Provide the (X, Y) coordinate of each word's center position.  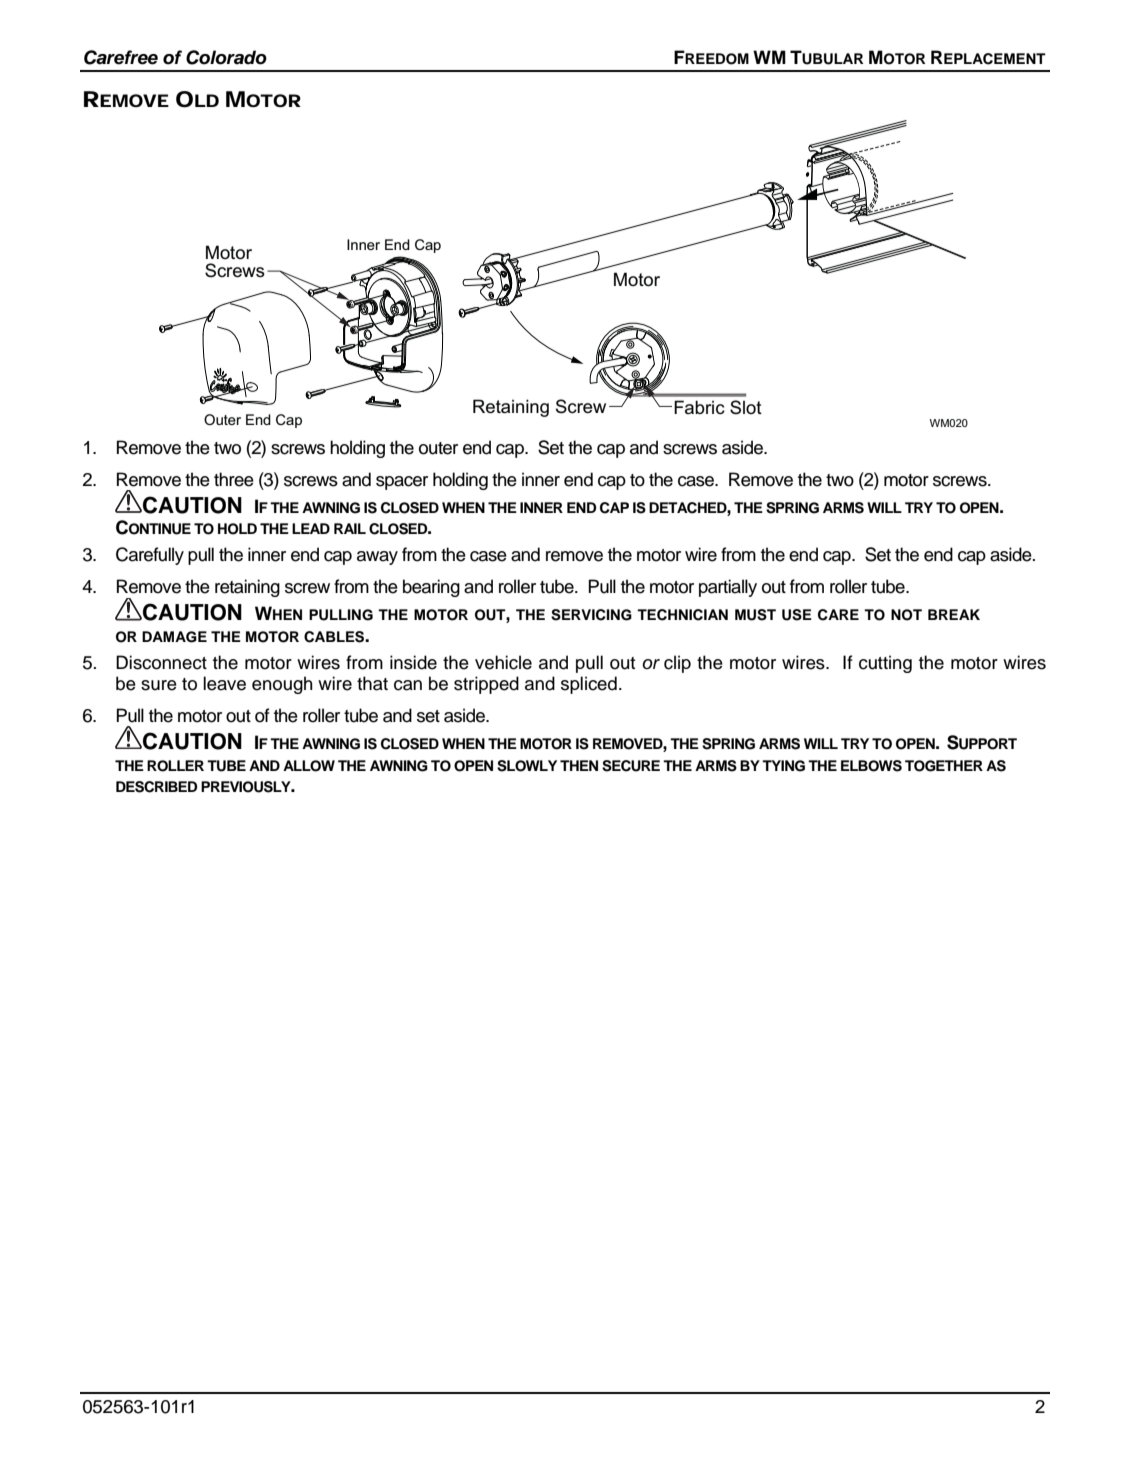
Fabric (699, 407)
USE (797, 615)
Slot (746, 407)
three (234, 479)
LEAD (311, 528)
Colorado (226, 57)
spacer (402, 483)
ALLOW (309, 766)
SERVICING (591, 615)
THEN (579, 765)
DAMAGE (174, 637)
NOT (906, 615)
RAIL (350, 528)
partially (728, 588)
